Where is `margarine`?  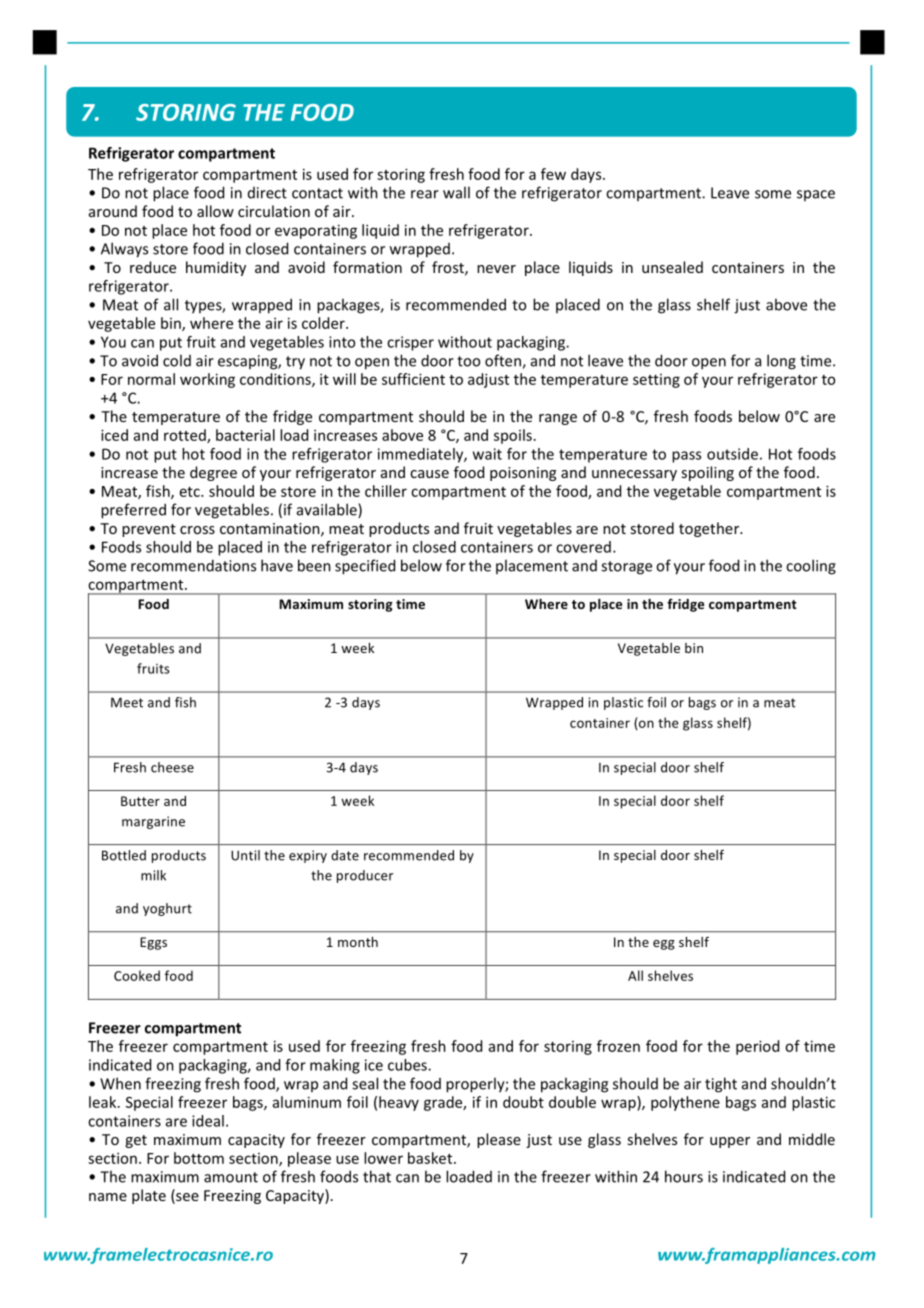 margarine is located at coordinates (153, 822).
